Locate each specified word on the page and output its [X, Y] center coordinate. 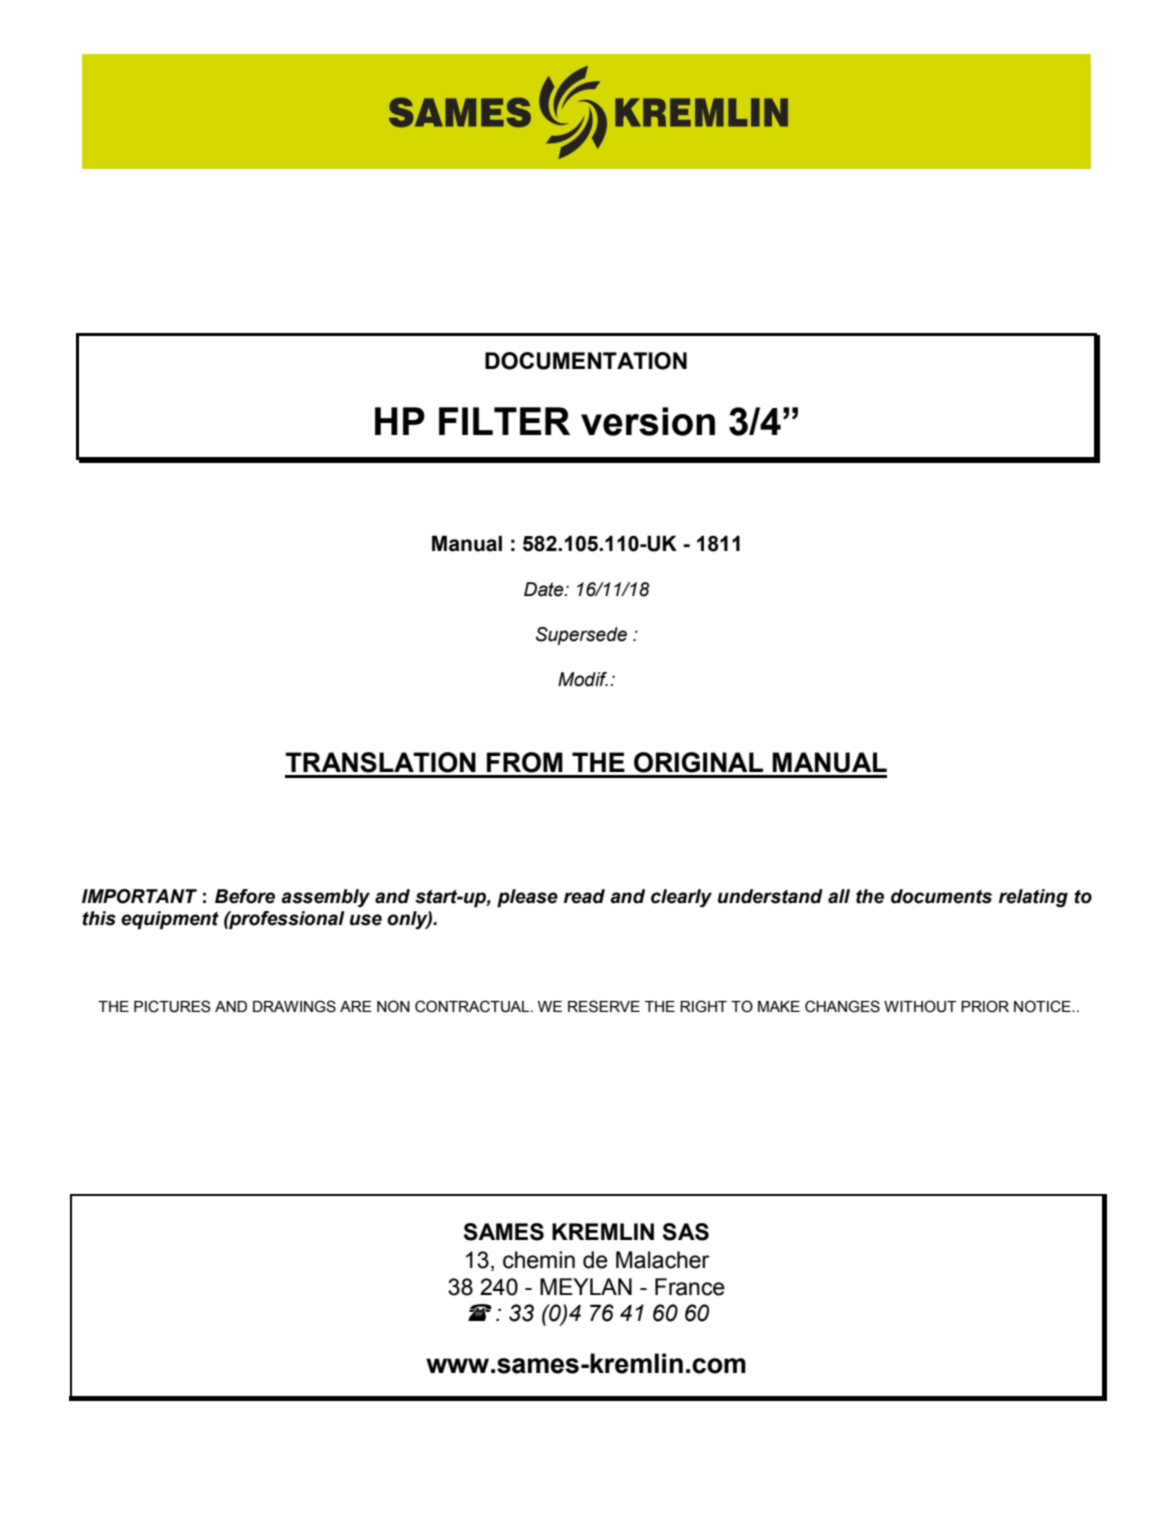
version [648, 421]
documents [941, 896]
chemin [539, 1260]
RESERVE [604, 1006]
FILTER [504, 421]
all [839, 896]
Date [545, 589]
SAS [686, 1232]
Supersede [581, 636]
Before [245, 896]
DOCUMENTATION [586, 361]
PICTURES [172, 1006]
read [584, 896]
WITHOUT [920, 1006]
